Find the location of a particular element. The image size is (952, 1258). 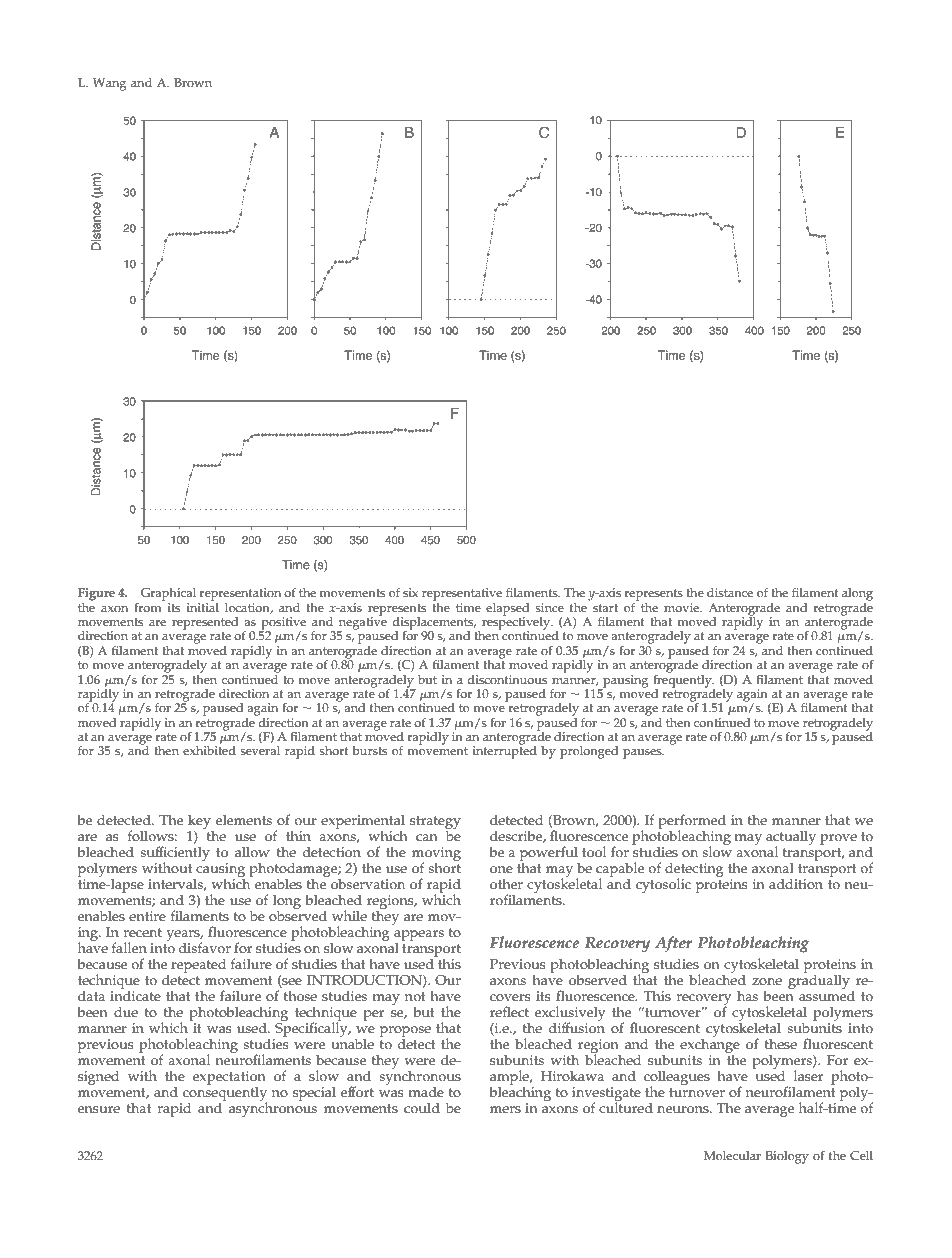

consequently is located at coordinates (225, 1093).
